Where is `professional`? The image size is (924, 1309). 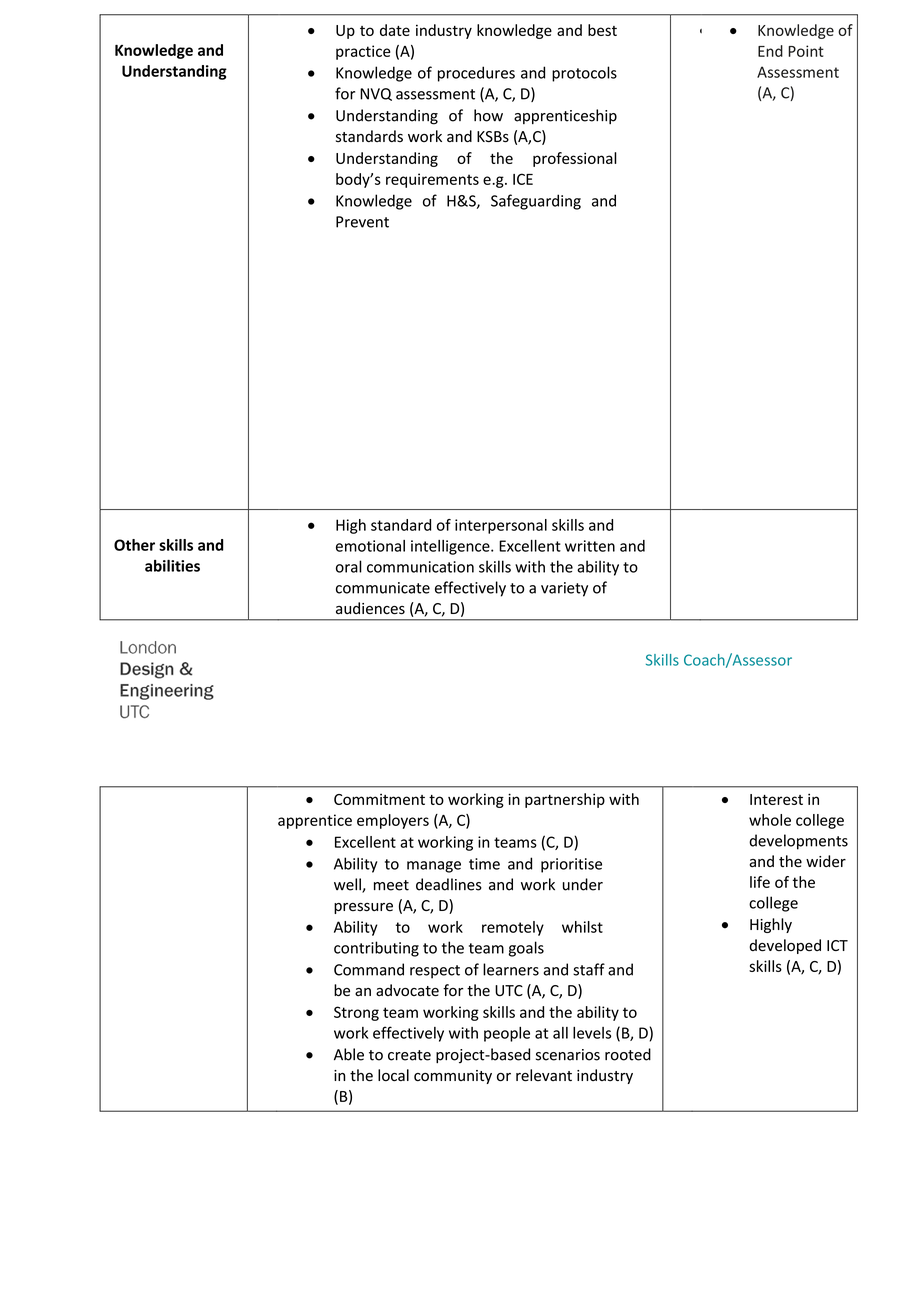 professional is located at coordinates (575, 159).
